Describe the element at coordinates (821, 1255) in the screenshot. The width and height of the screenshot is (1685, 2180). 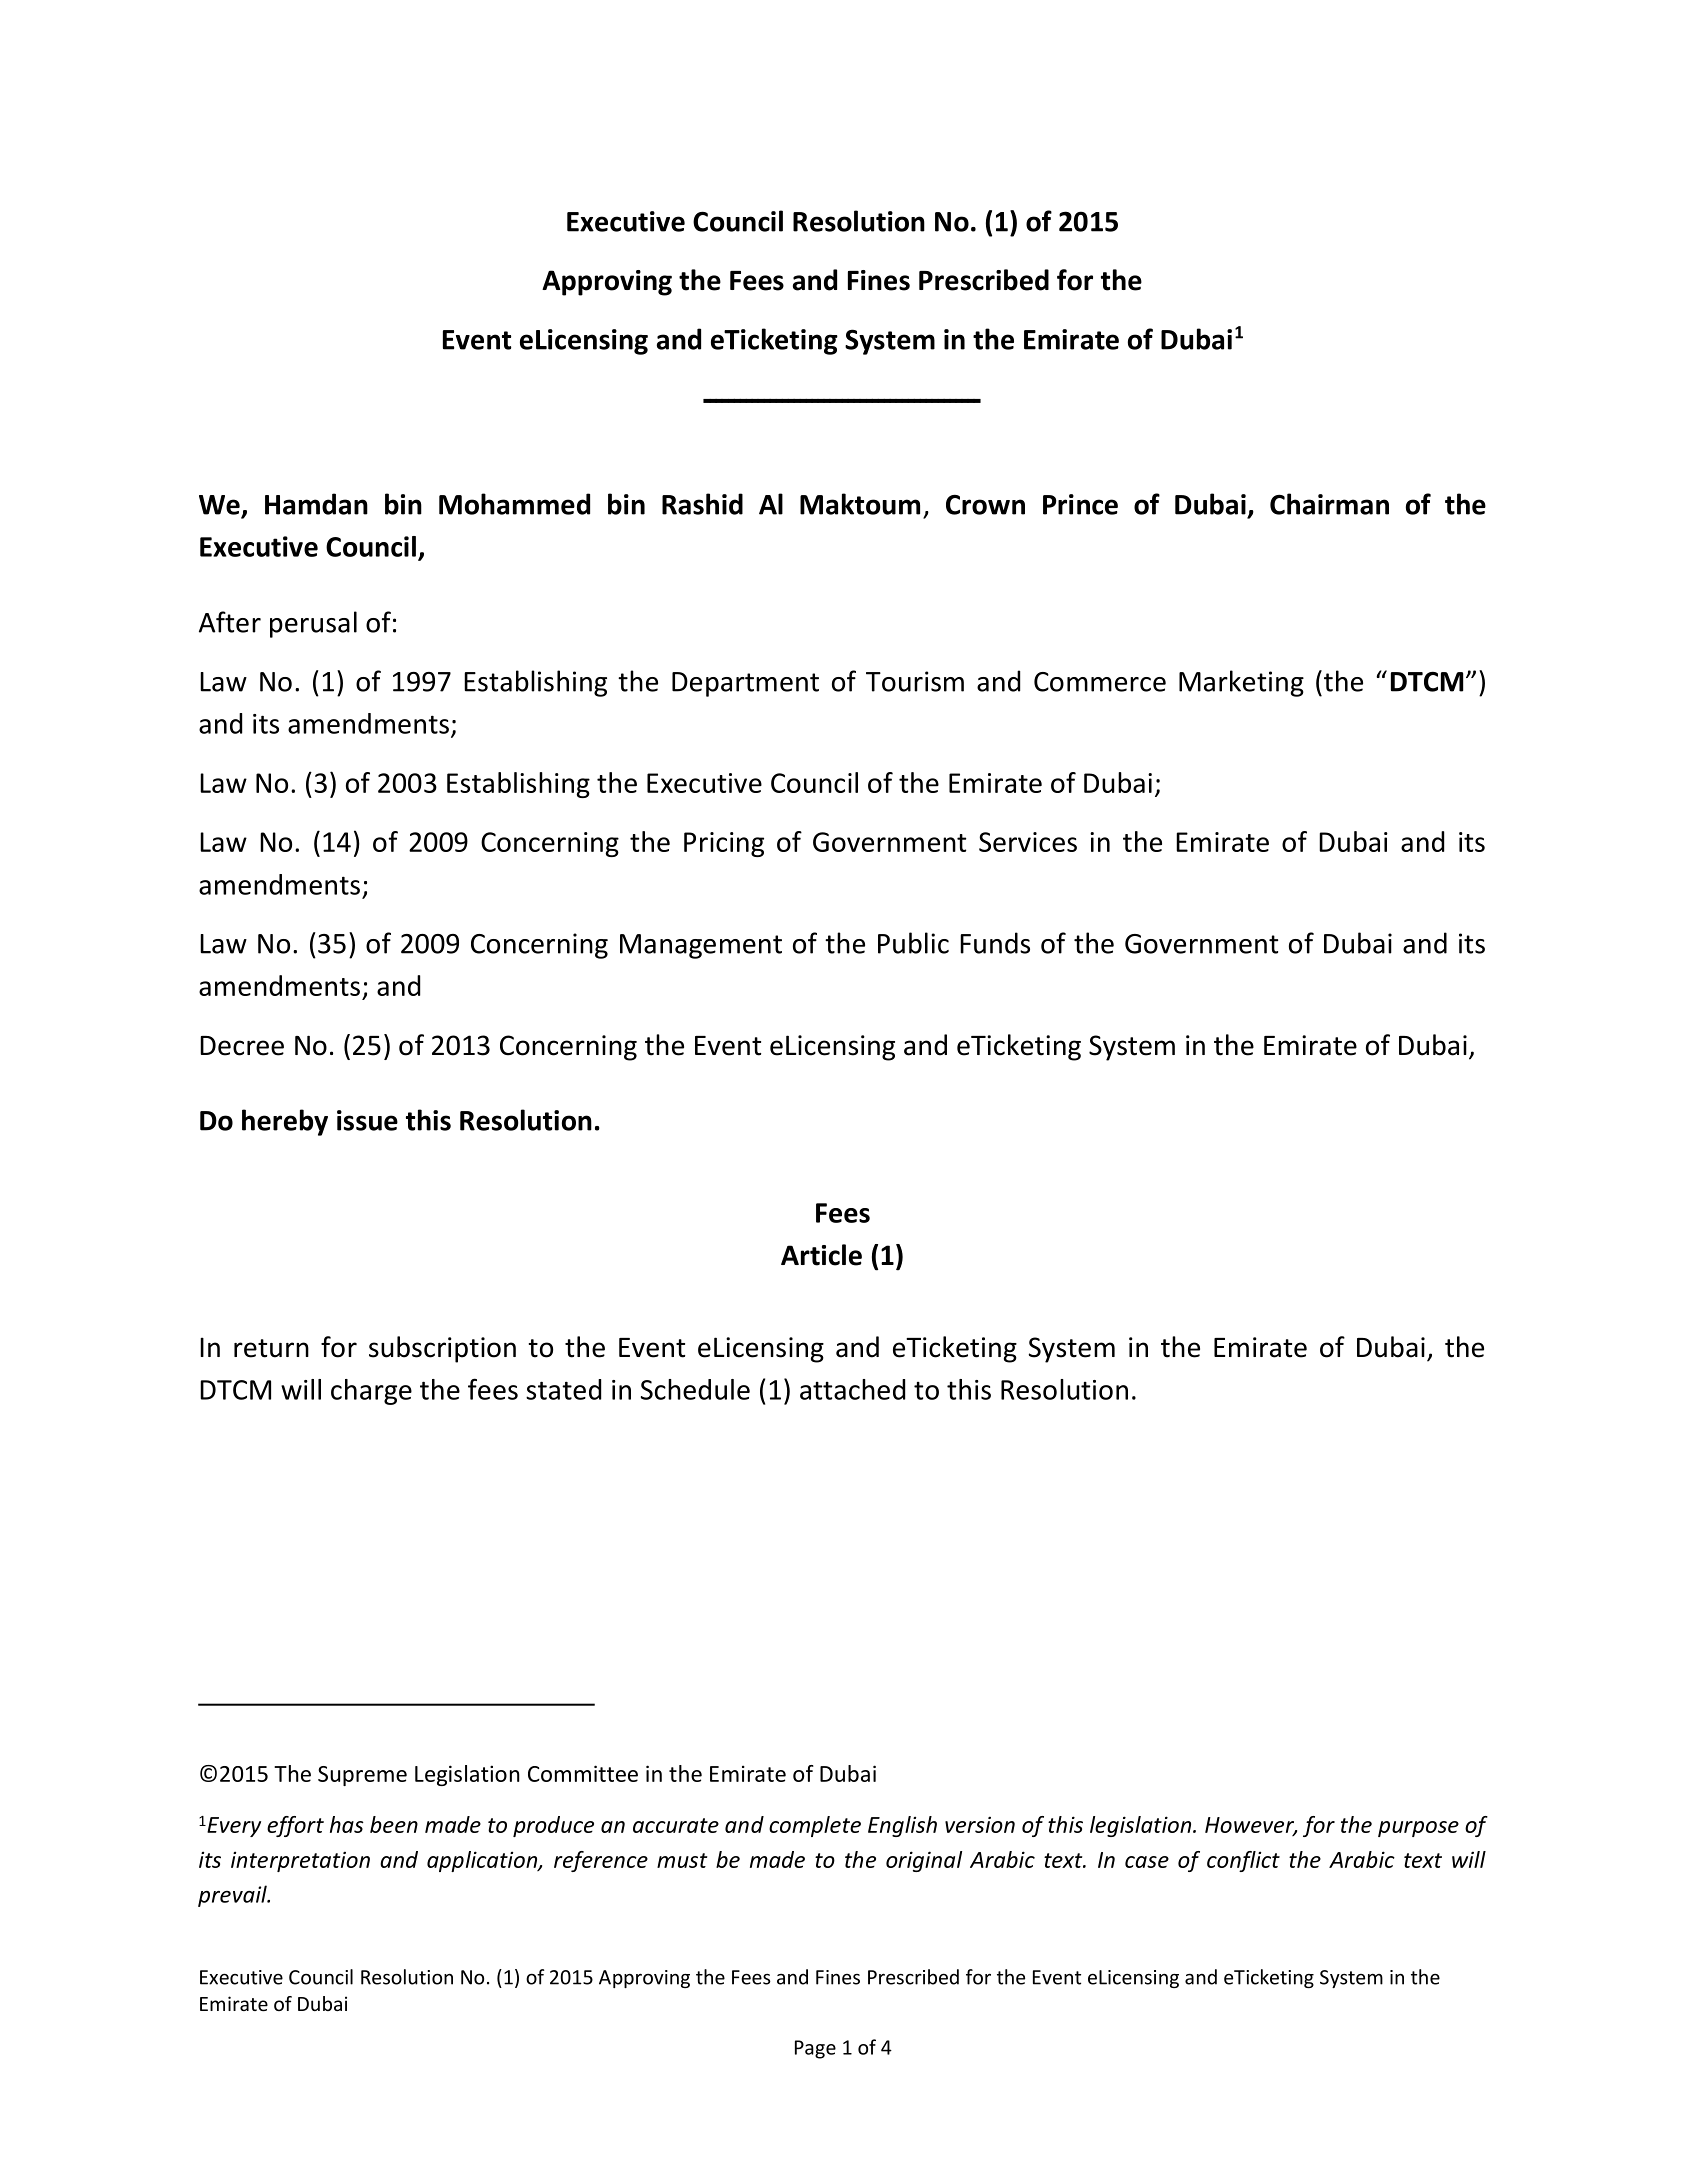
I see `Article` at that location.
